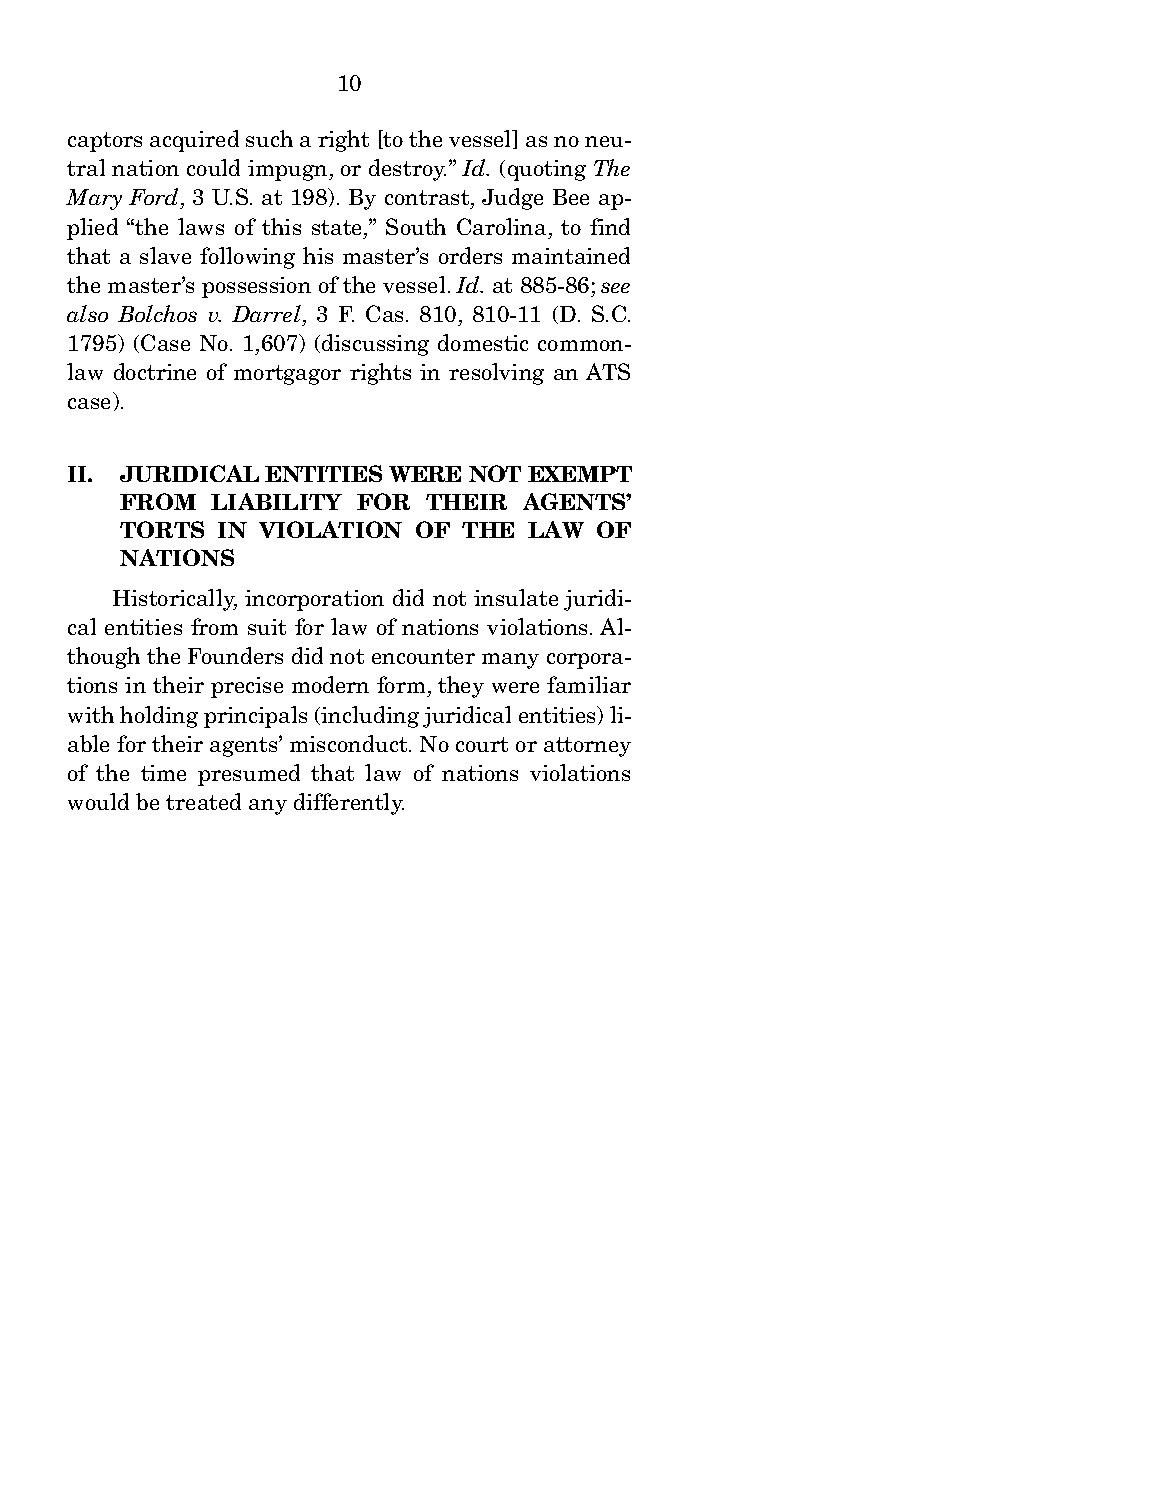 The image size is (1151, 1490). Describe the element at coordinates (162, 529) in the page. I see `TORTS` at that location.
